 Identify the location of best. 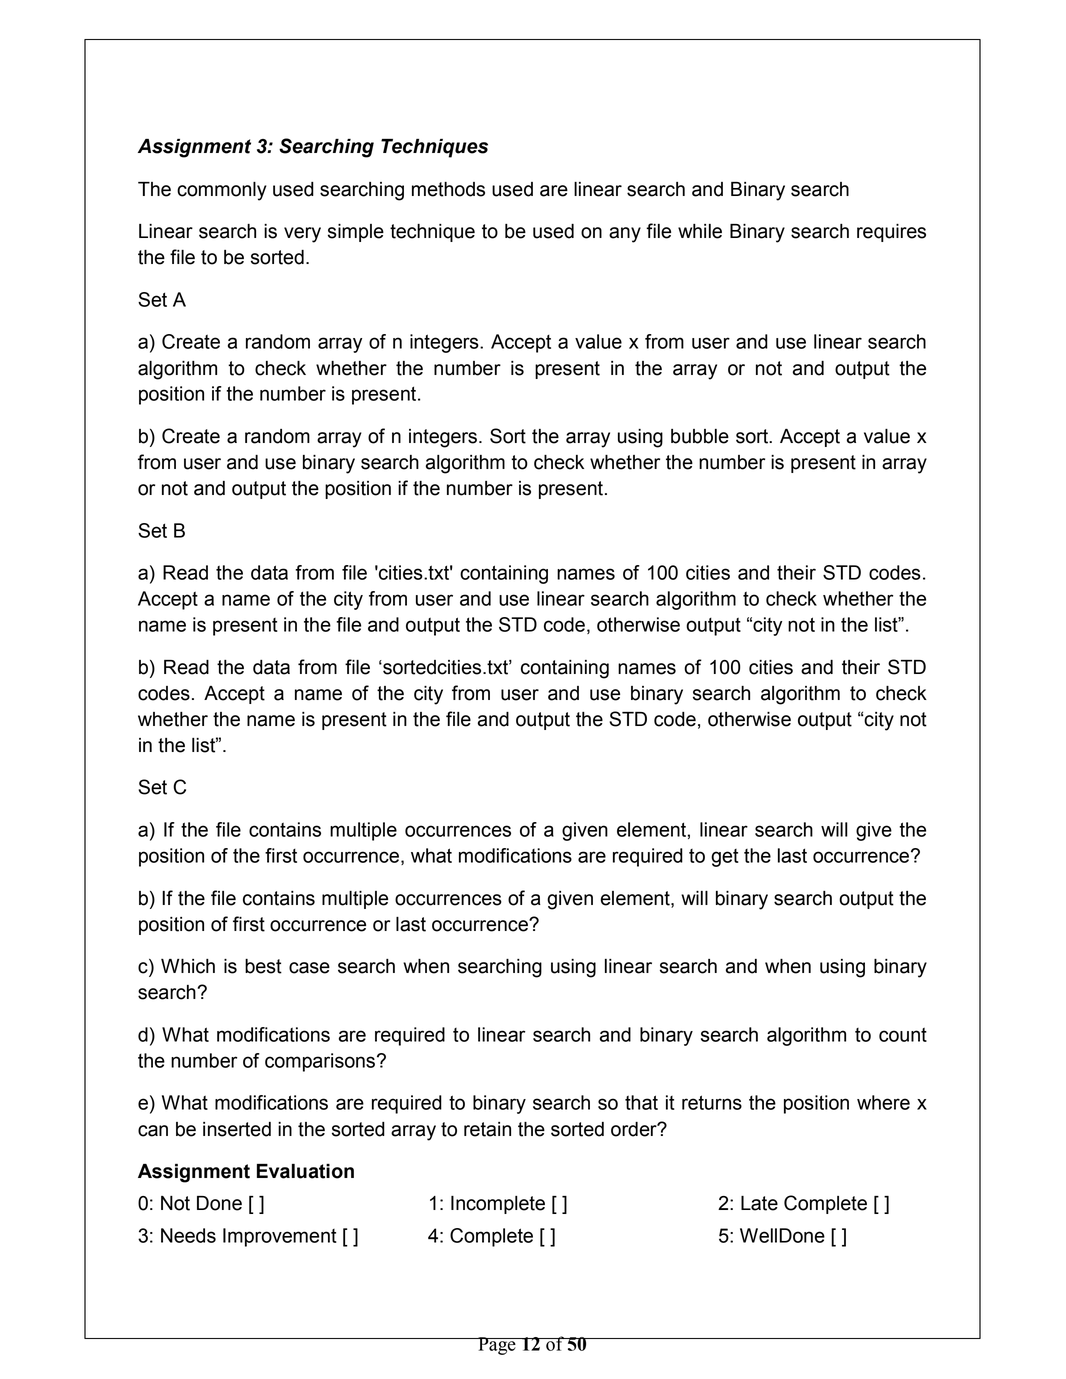
(263, 966).
